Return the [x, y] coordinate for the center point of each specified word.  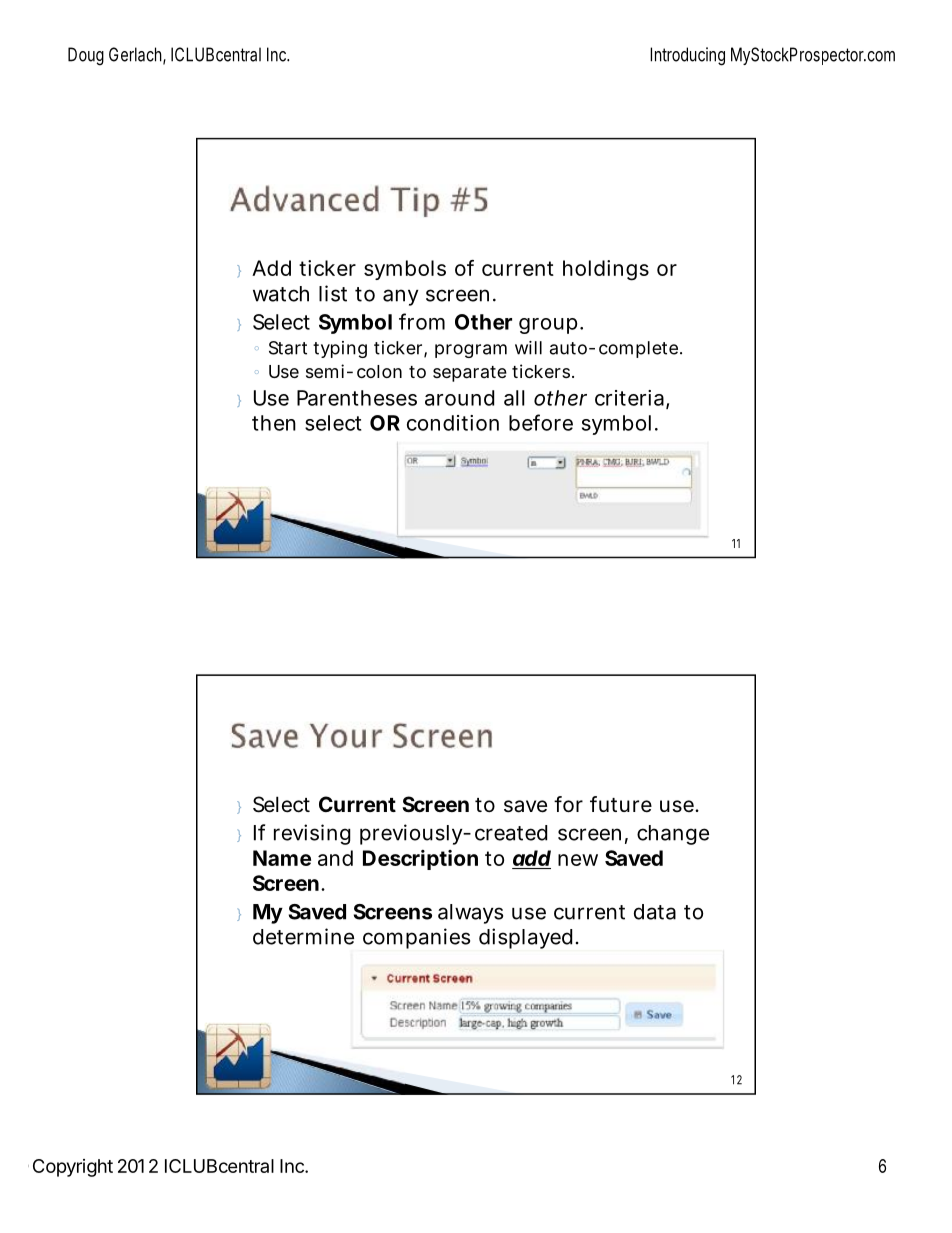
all [514, 398]
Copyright [73, 1168]
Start [288, 348]
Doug [86, 56]
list [333, 293]
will [528, 348]
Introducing [687, 56]
